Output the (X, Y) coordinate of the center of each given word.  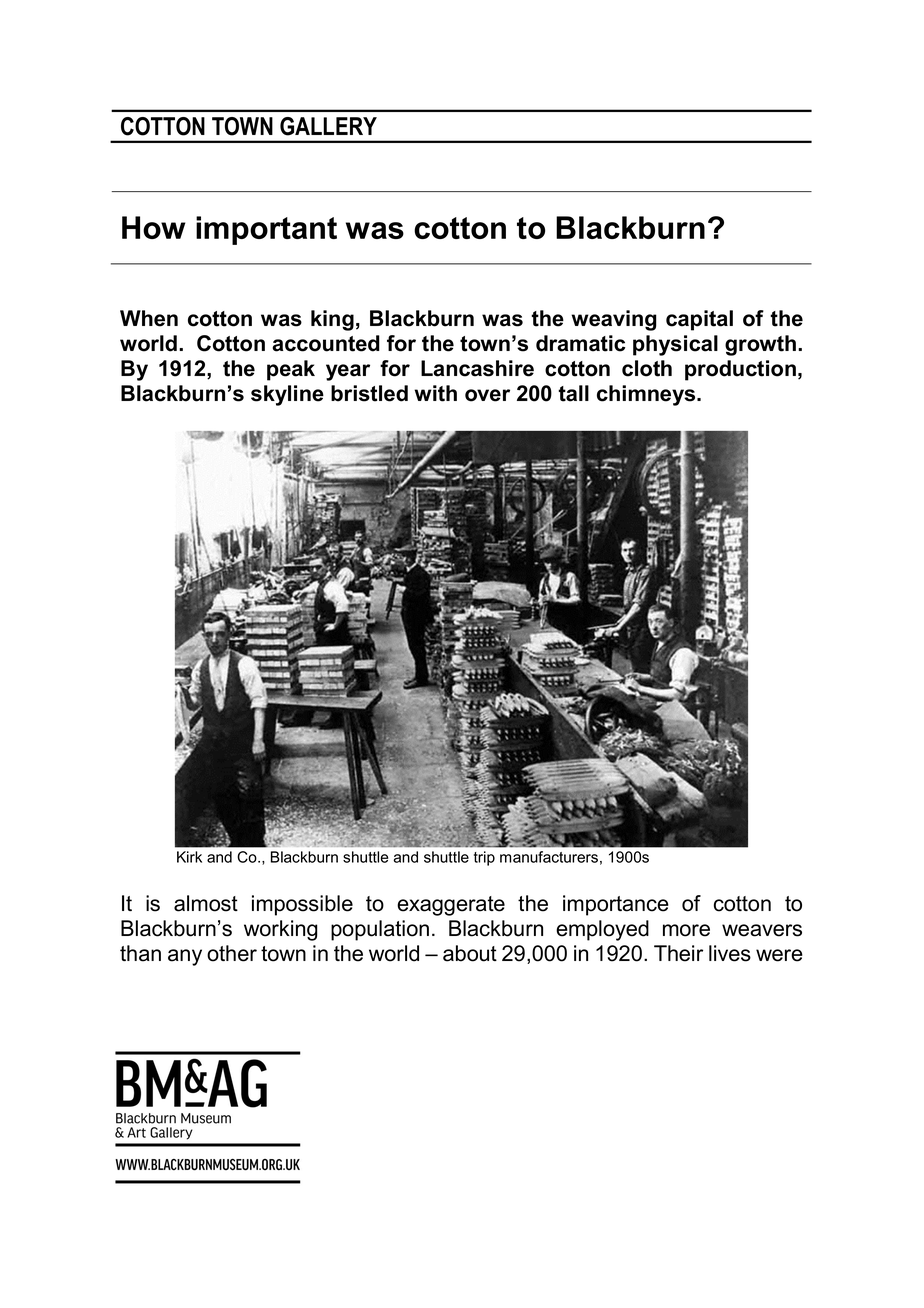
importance (616, 905)
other (232, 953)
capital (699, 320)
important (266, 230)
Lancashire (477, 368)
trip (484, 858)
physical (675, 345)
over (487, 395)
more (686, 930)
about (470, 953)
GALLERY (328, 126)
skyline (287, 395)
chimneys (647, 395)
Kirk (189, 857)
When (149, 318)
